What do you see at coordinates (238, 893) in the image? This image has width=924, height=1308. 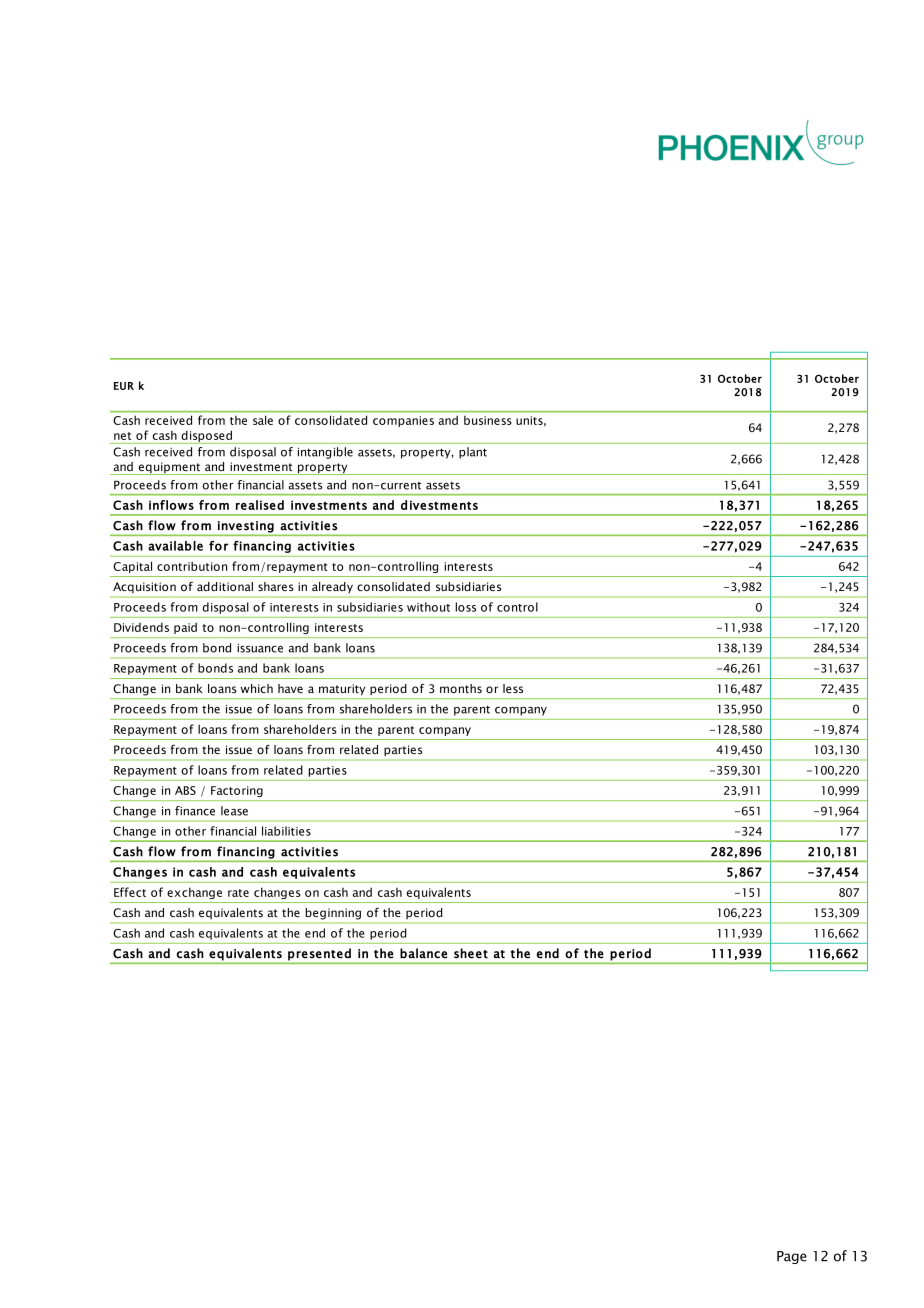 I see `rate` at bounding box center [238, 893].
